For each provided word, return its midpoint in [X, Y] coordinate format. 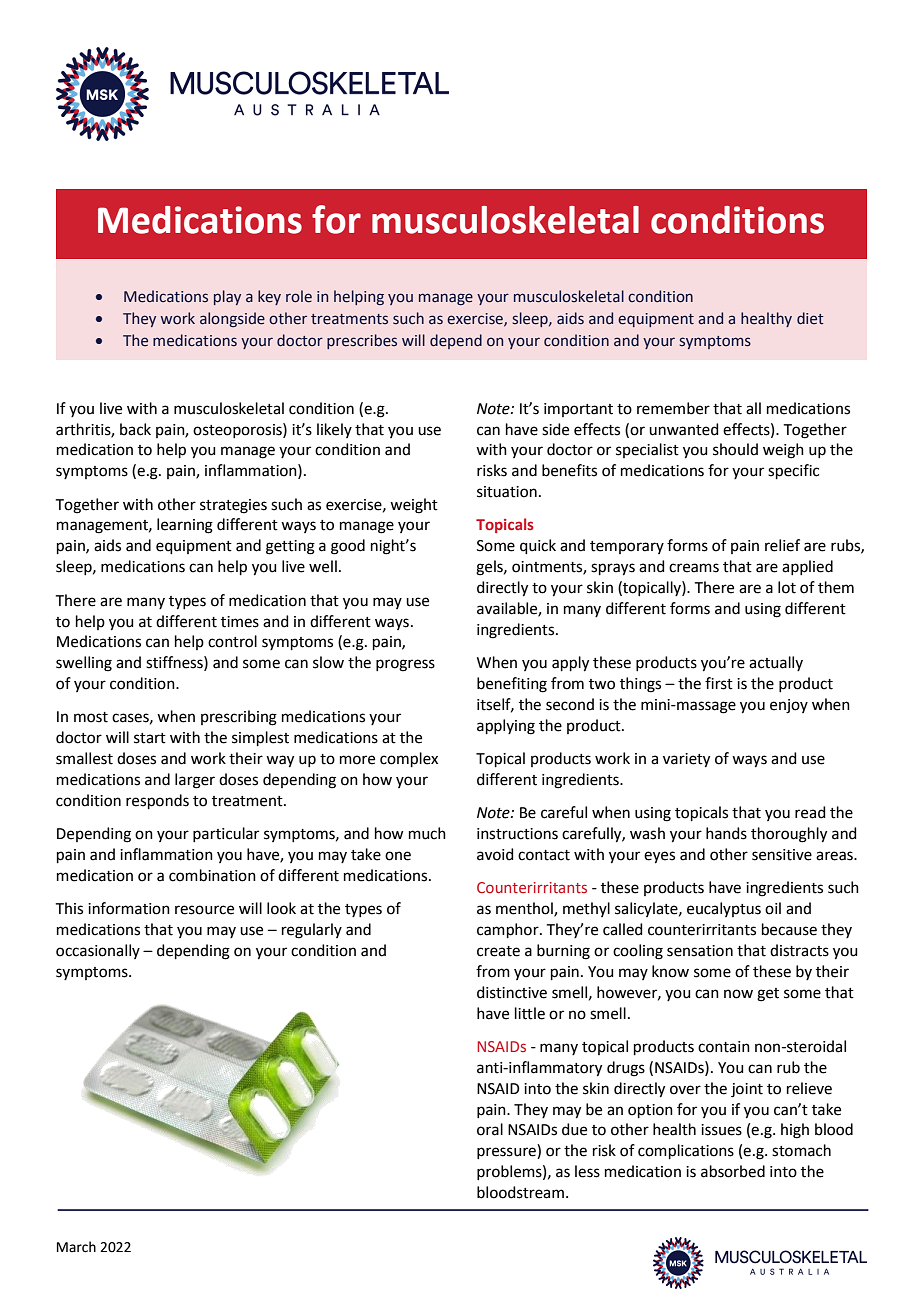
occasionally [98, 951]
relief [782, 545]
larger [195, 781]
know [670, 971]
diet [810, 318]
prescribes [362, 341]
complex [409, 759]
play [227, 297]
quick [538, 546]
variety [686, 760]
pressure [507, 1153]
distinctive [512, 992]
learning [185, 526]
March [76, 1247]
